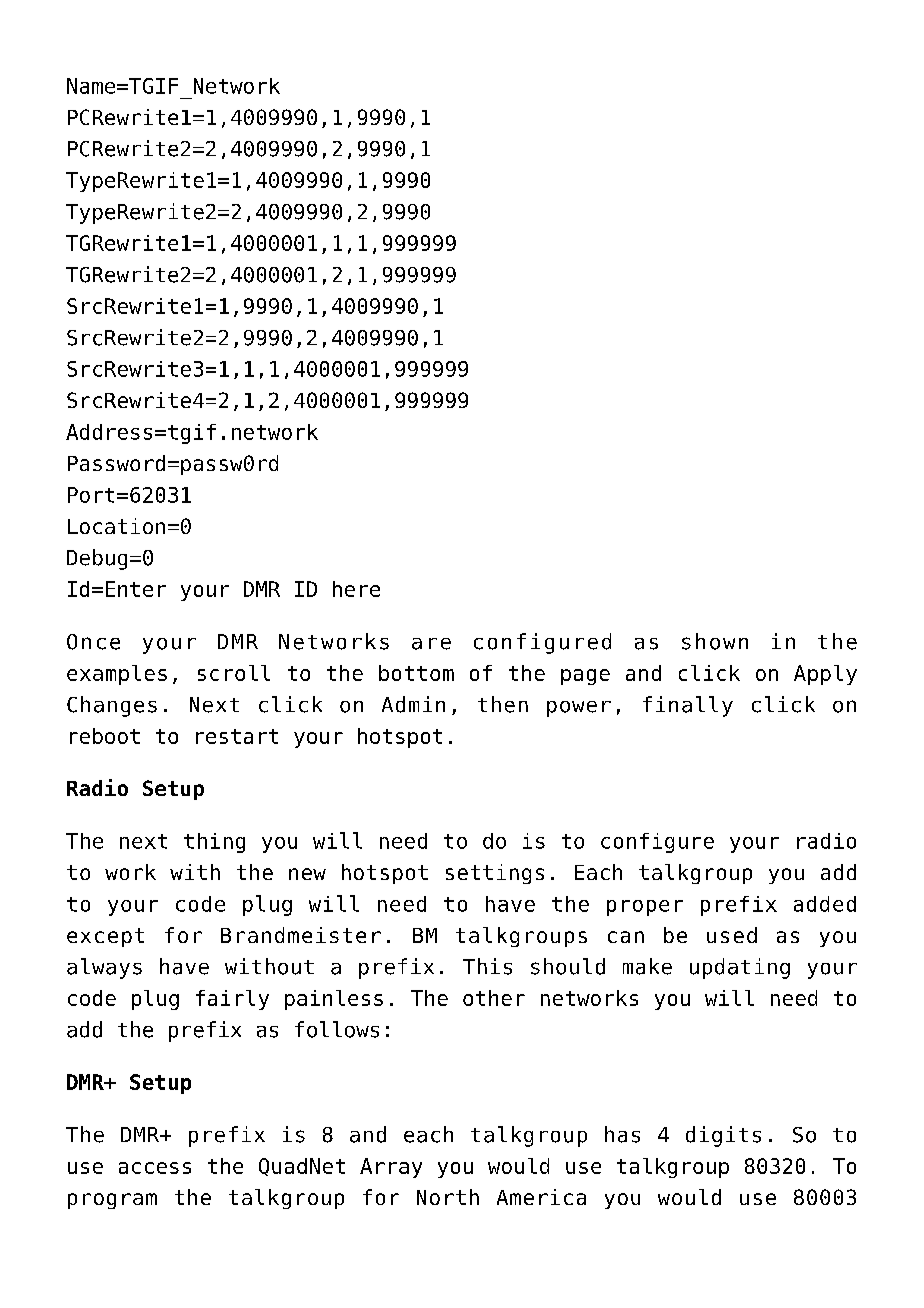 The height and width of the document is (1308, 924). Describe the element at coordinates (93, 642) in the document. I see `Once` at that location.
